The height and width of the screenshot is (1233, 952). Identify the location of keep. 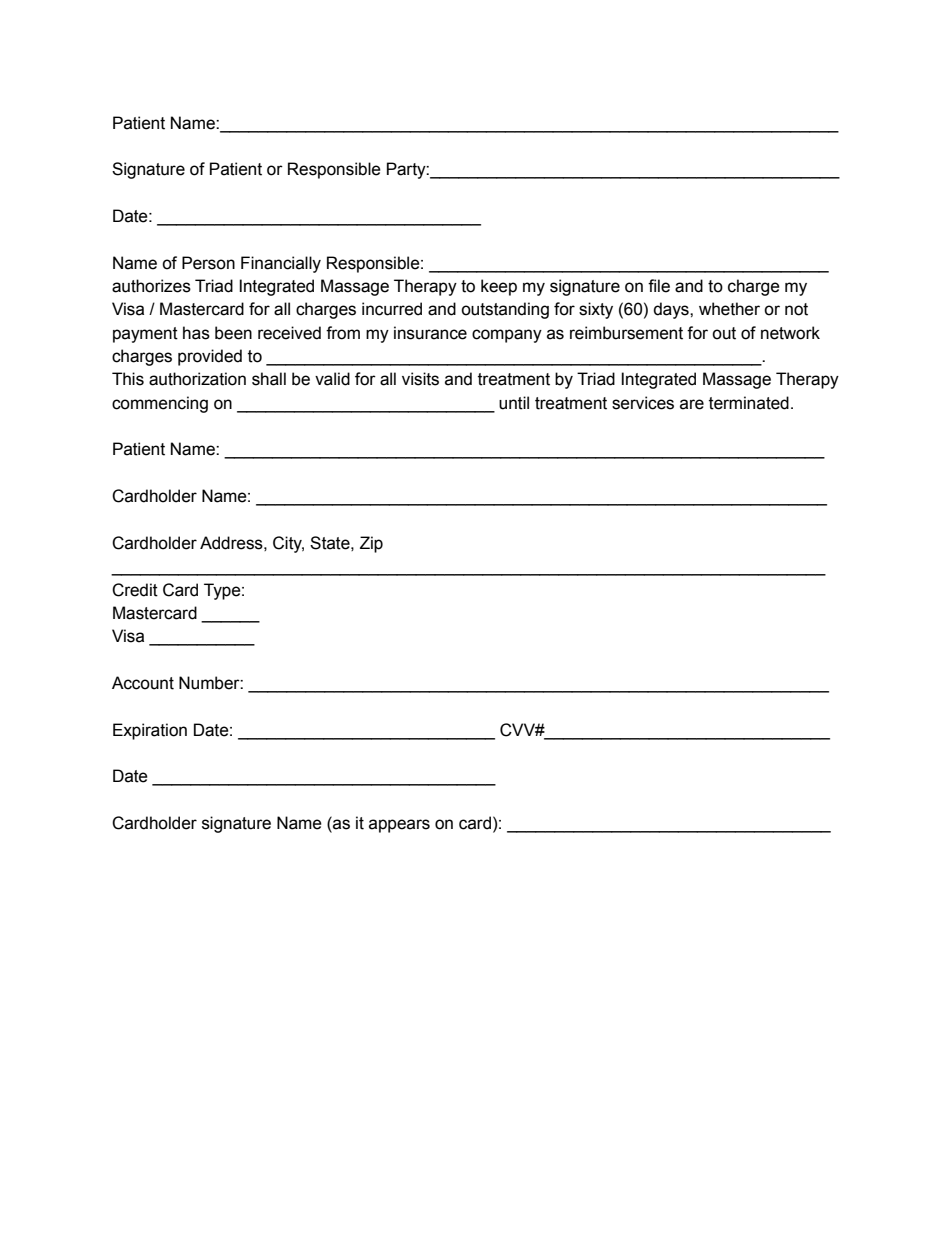
(499, 287).
